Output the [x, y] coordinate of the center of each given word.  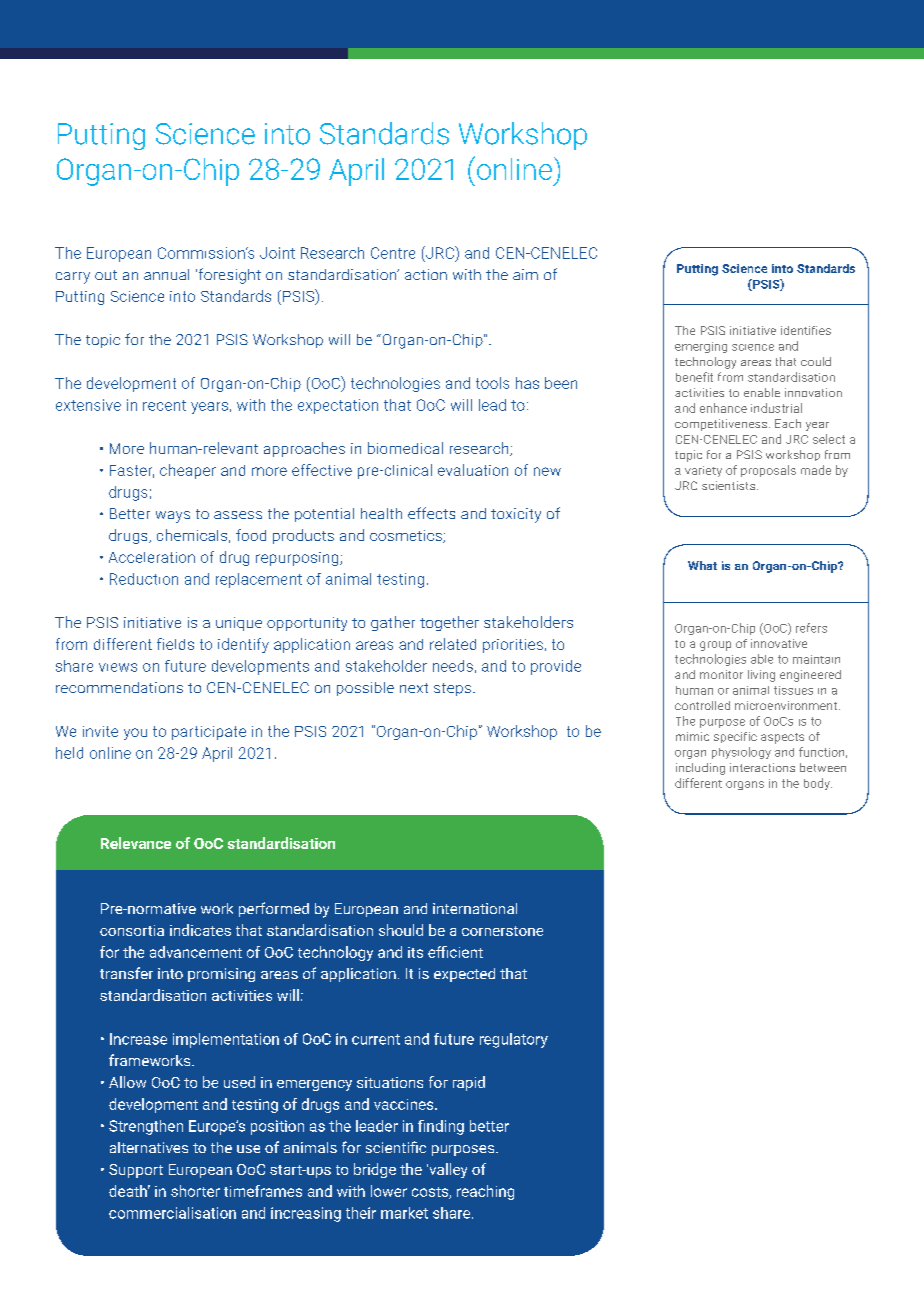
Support [136, 1171]
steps [452, 689]
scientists [730, 485]
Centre [393, 253]
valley [447, 1170]
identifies [806, 330]
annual [166, 274]
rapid [469, 1083]
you [135, 734]
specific [735, 737]
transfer [126, 973]
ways [173, 517]
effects [431, 513]
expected [464, 975]
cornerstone [502, 931]
